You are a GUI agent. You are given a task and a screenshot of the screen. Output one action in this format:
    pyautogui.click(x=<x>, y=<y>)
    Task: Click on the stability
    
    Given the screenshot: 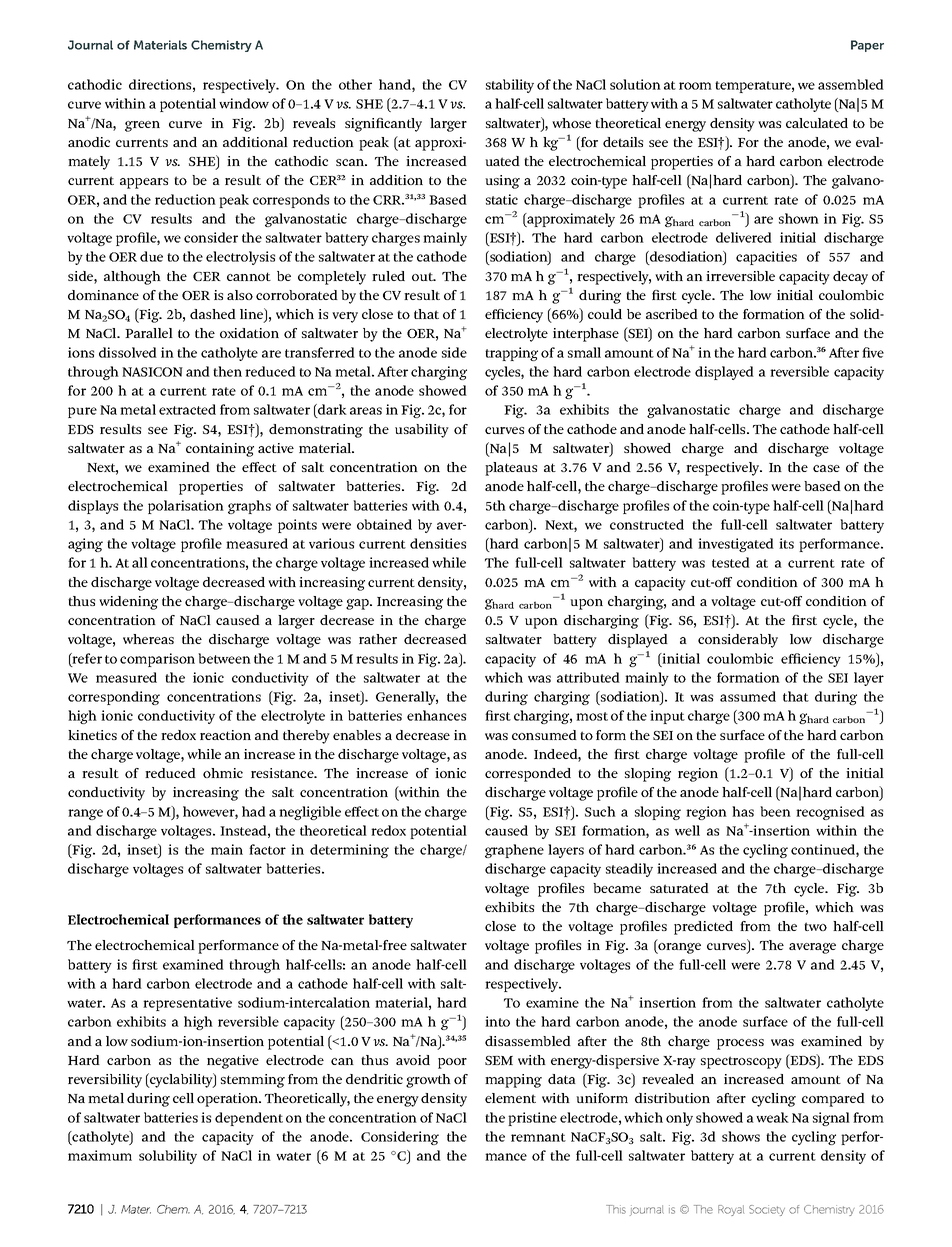 What is the action you would take?
    pyautogui.click(x=510, y=86)
